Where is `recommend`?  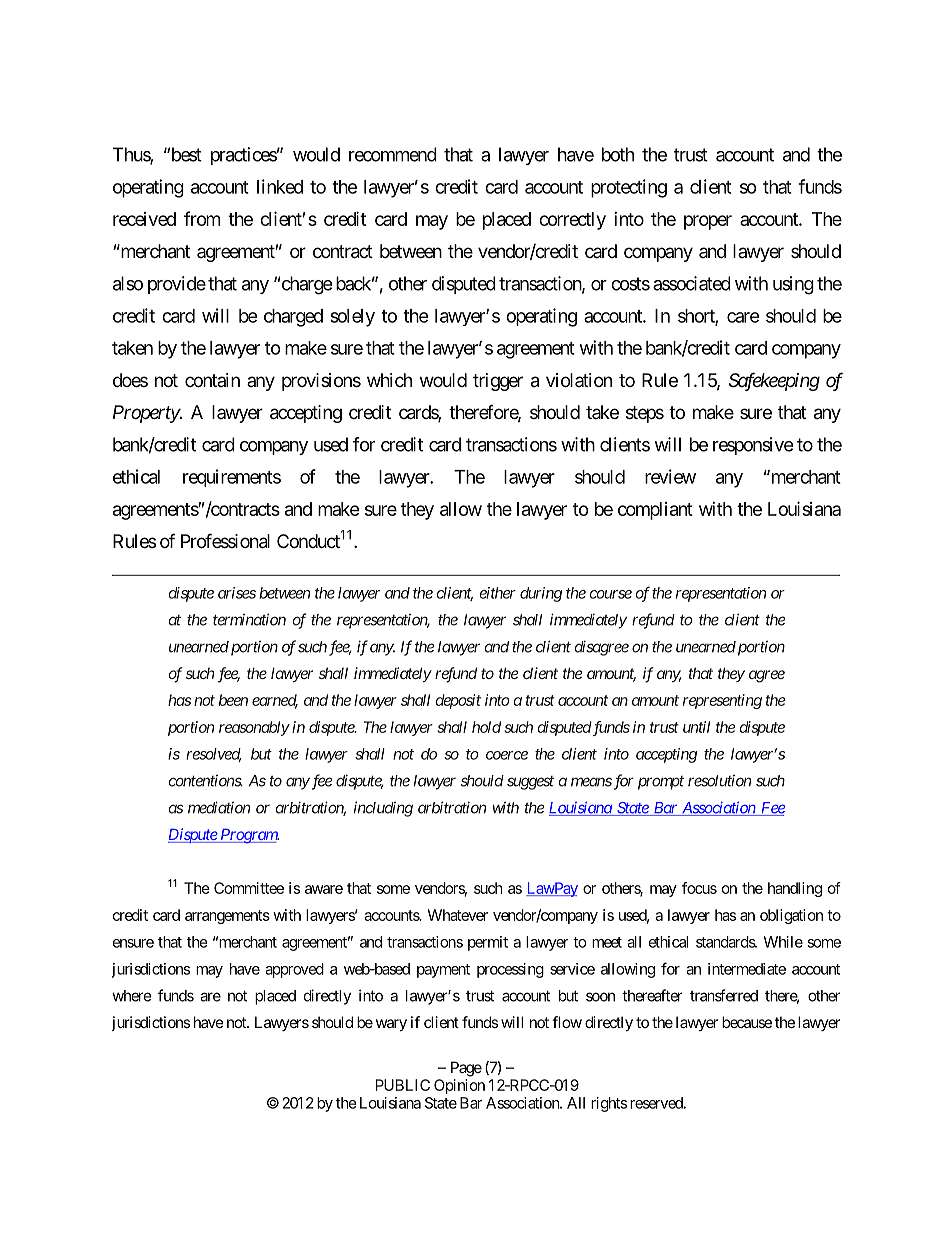 recommend is located at coordinates (393, 154).
